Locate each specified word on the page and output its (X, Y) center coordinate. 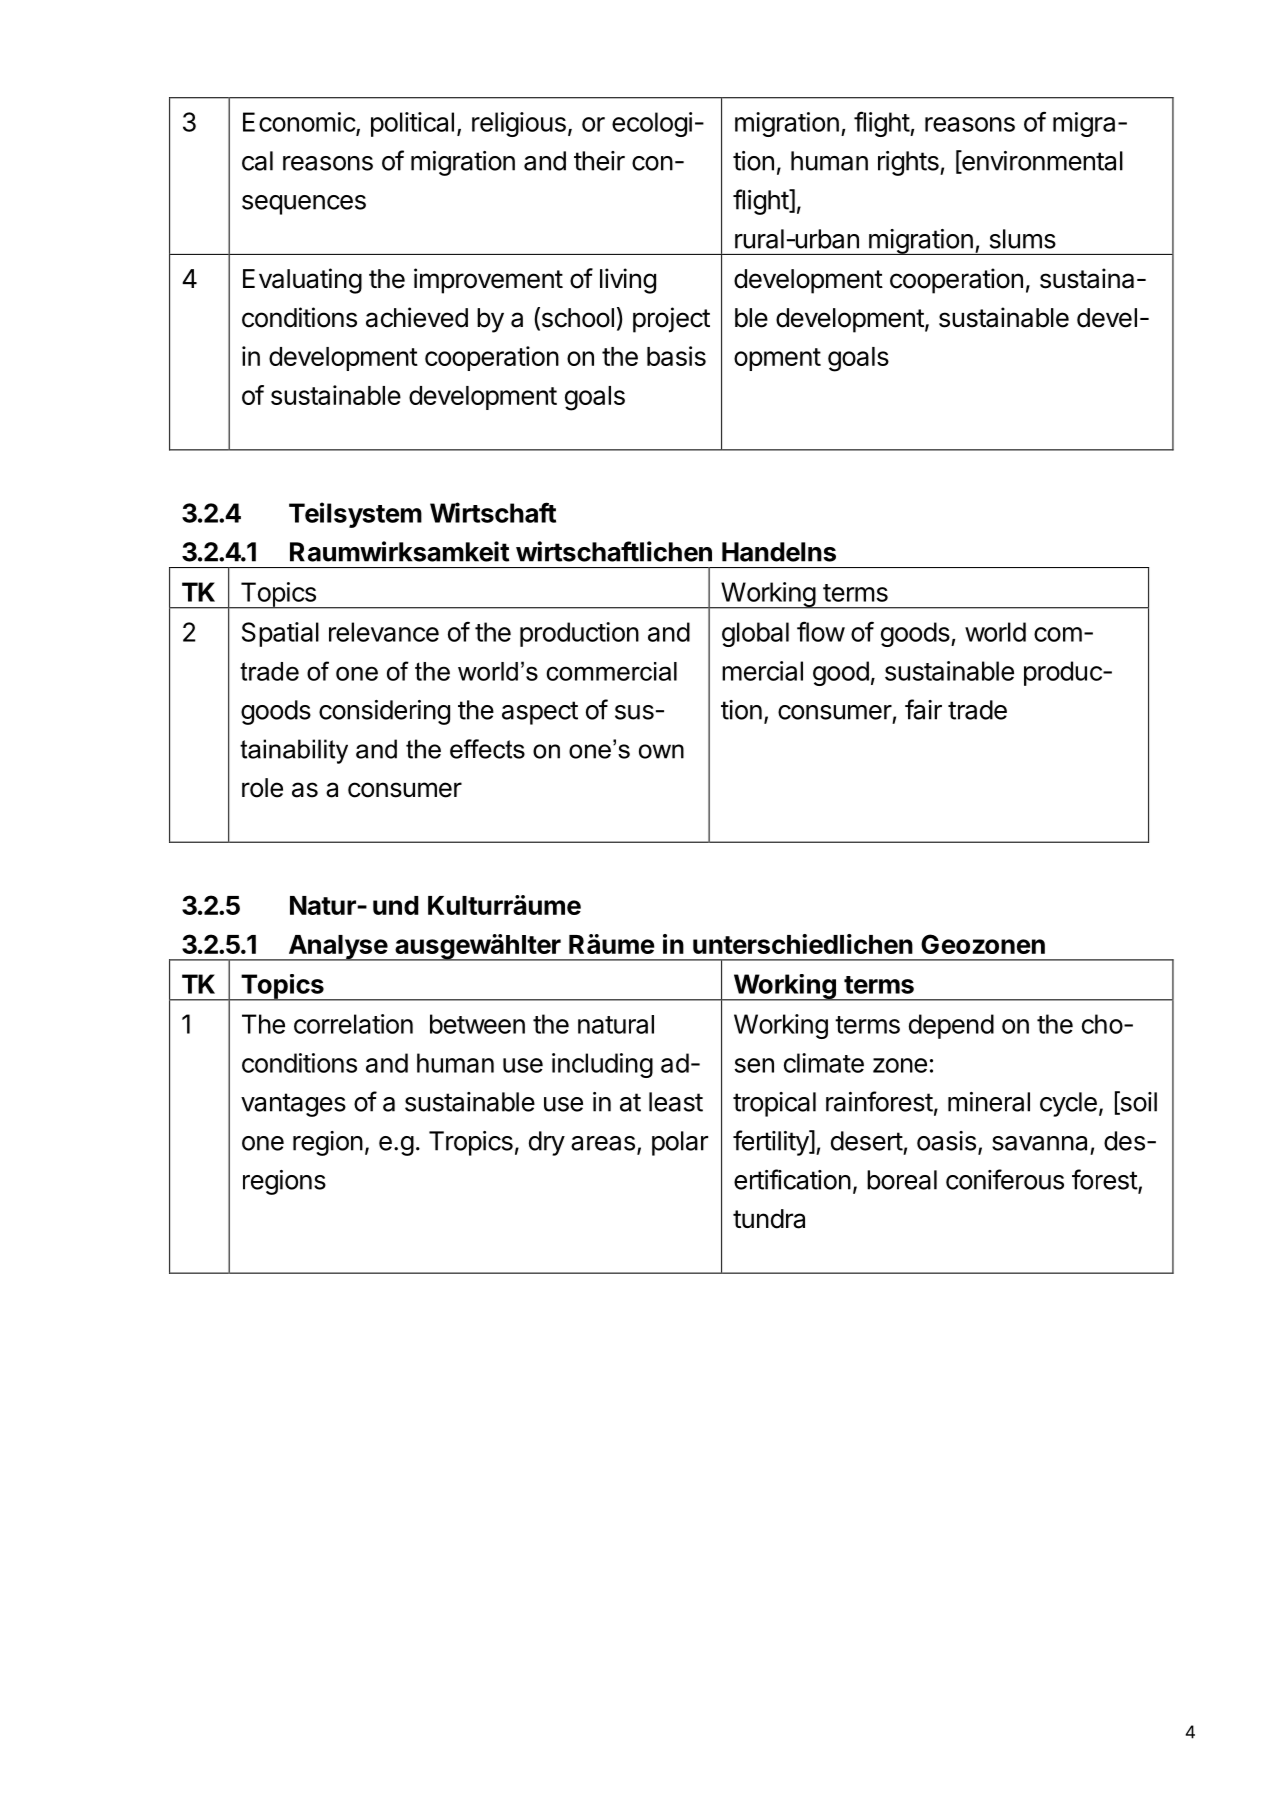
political (412, 124)
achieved (417, 317)
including (602, 1065)
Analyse (337, 948)
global (755, 634)
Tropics (471, 1143)
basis (676, 356)
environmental (1041, 161)
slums (1023, 239)
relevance (384, 632)
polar (680, 1143)
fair (923, 709)
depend (951, 1026)
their (599, 161)
